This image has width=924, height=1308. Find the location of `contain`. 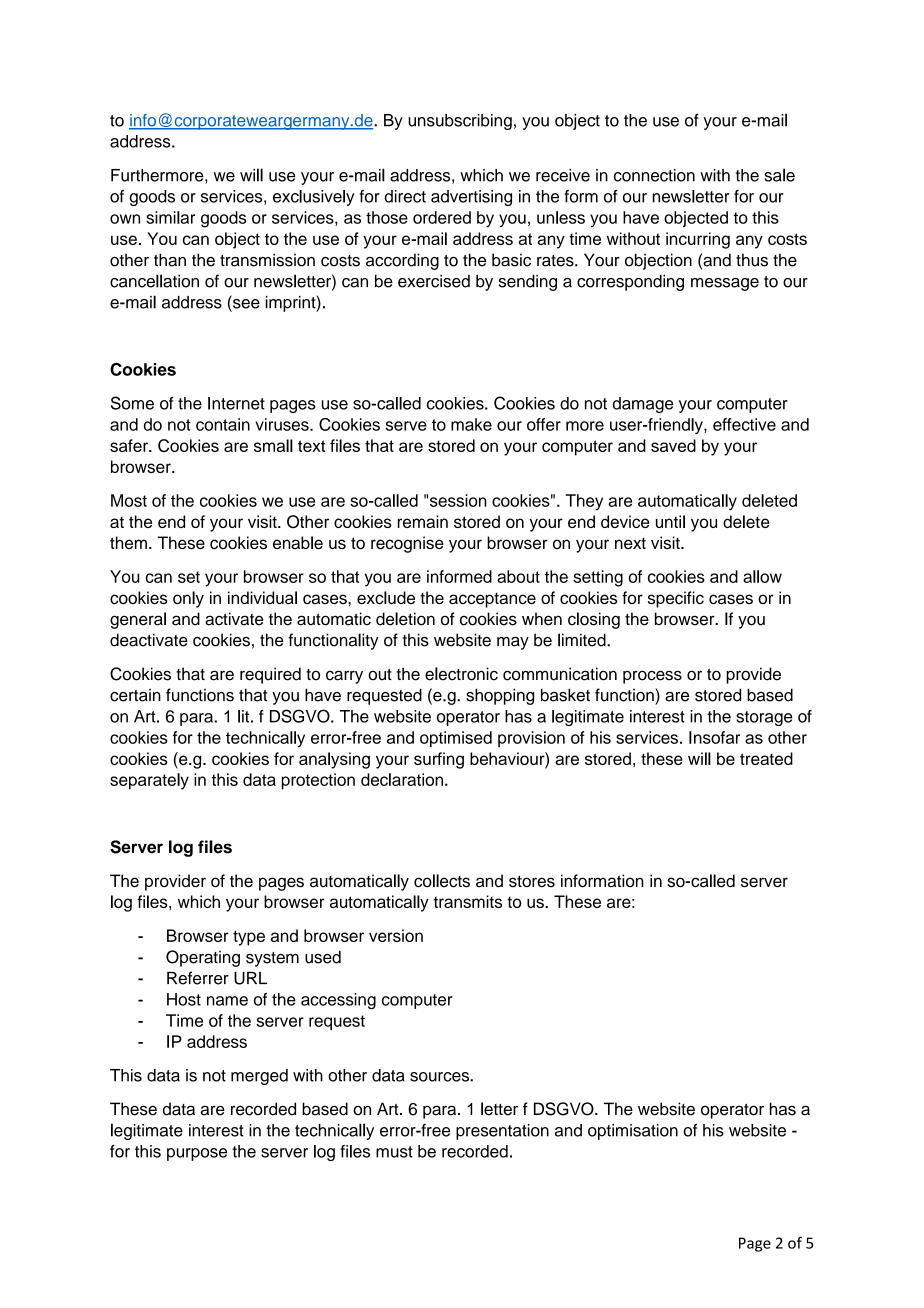

contain is located at coordinates (223, 424).
